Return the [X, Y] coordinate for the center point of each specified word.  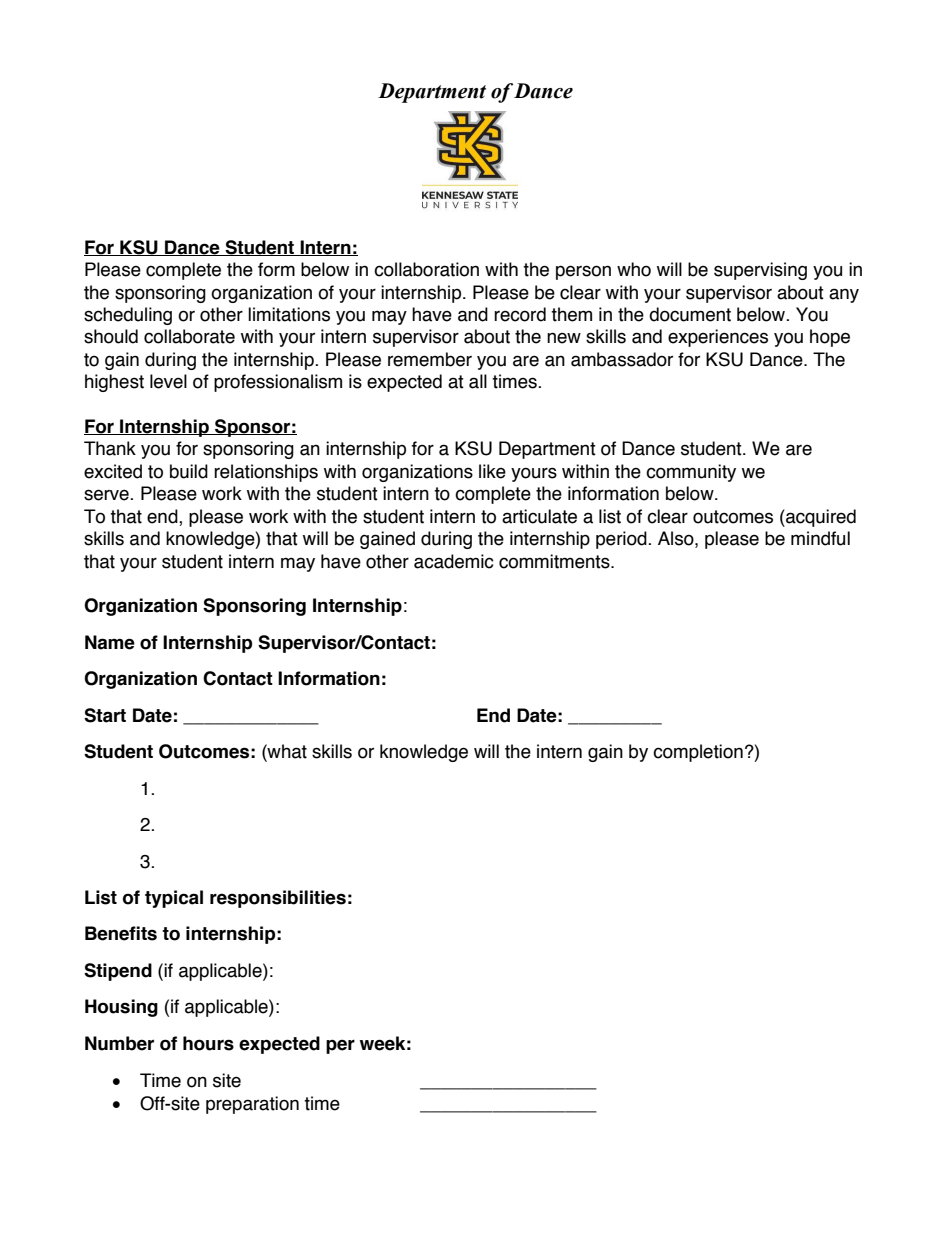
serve [107, 495]
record [520, 314]
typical [174, 899]
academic [454, 561]
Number [119, 1043]
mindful [820, 538]
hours [208, 1043]
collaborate [189, 336]
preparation [252, 1105]
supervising [760, 271]
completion [698, 753]
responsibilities [278, 899]
